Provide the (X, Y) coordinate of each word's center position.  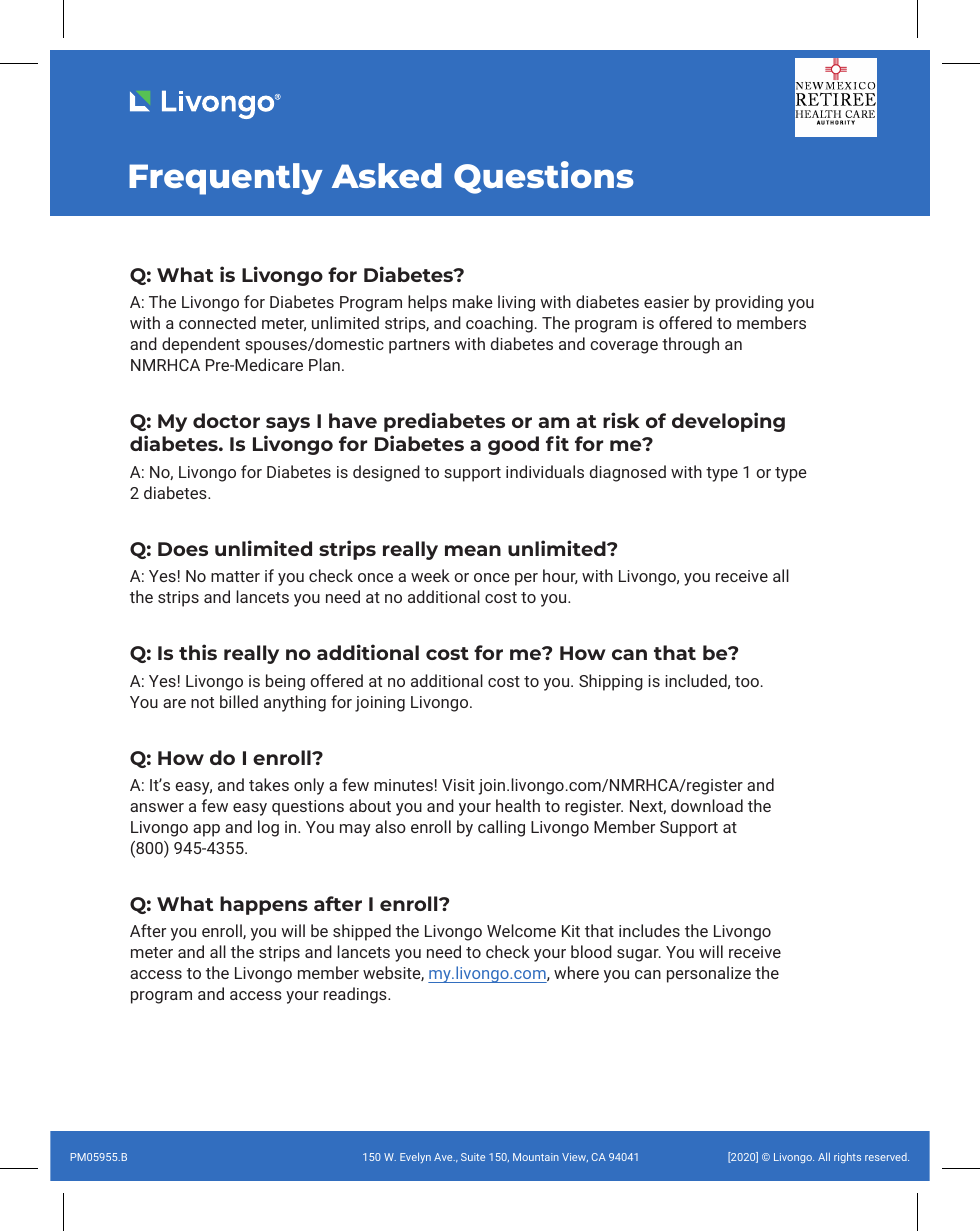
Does (183, 549)
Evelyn (415, 1158)
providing (749, 303)
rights (847, 1157)
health (518, 805)
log (268, 828)
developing (728, 422)
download (707, 805)
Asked (386, 175)
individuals (545, 471)
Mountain (536, 1157)
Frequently (226, 179)
